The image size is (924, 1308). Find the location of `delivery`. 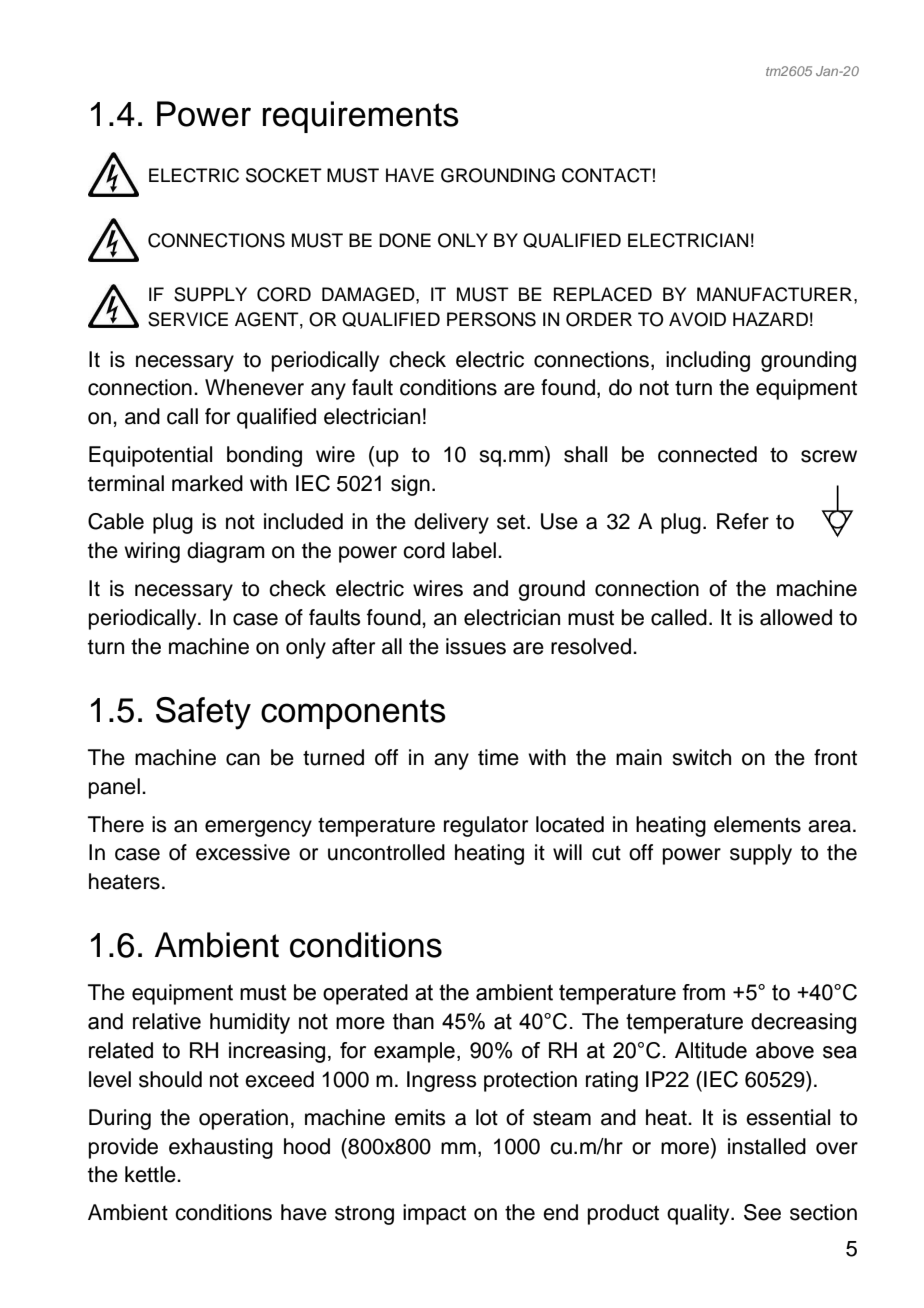

delivery is located at coordinates (451, 523).
